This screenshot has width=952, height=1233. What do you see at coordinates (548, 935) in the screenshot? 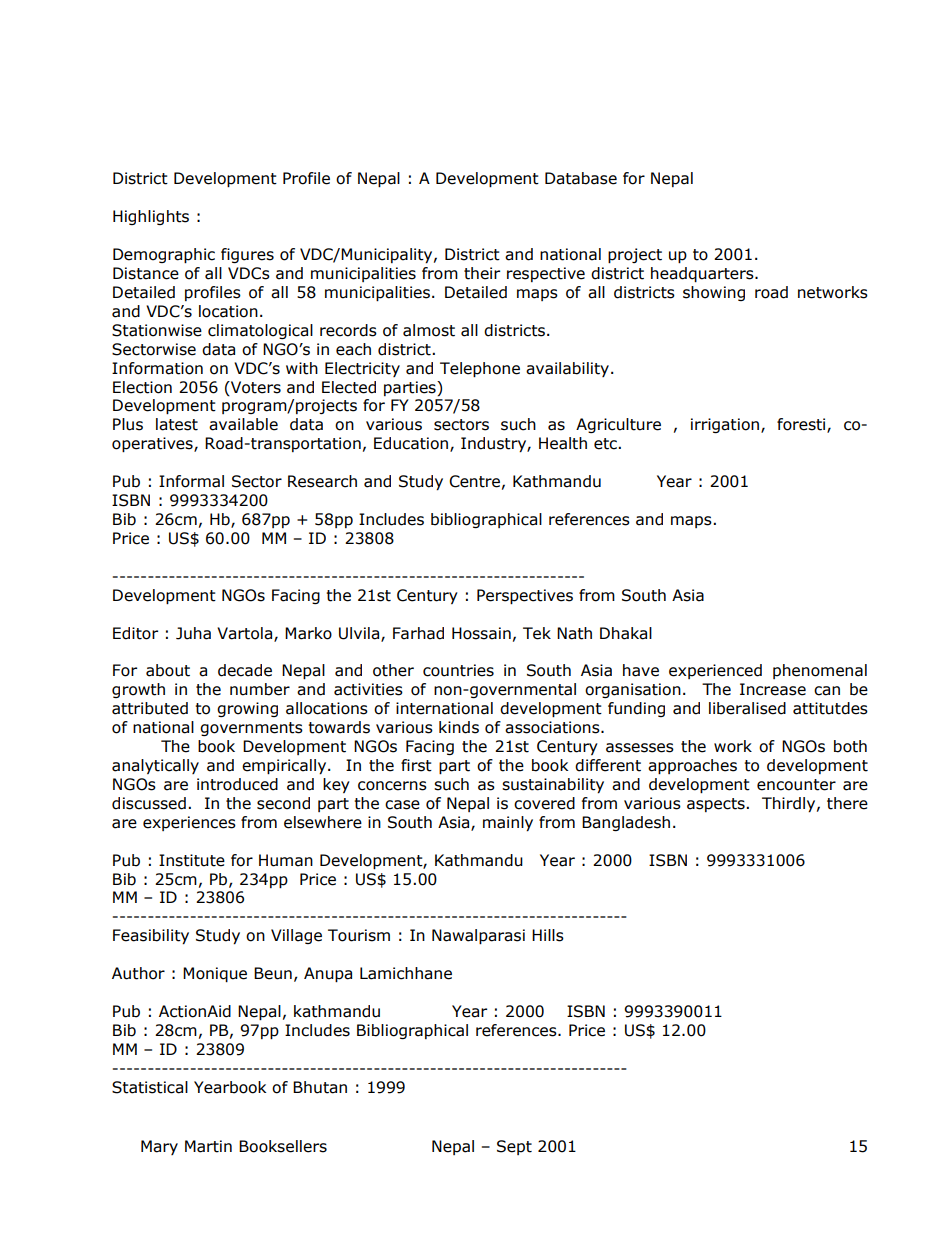
I see `Hills` at bounding box center [548, 935].
